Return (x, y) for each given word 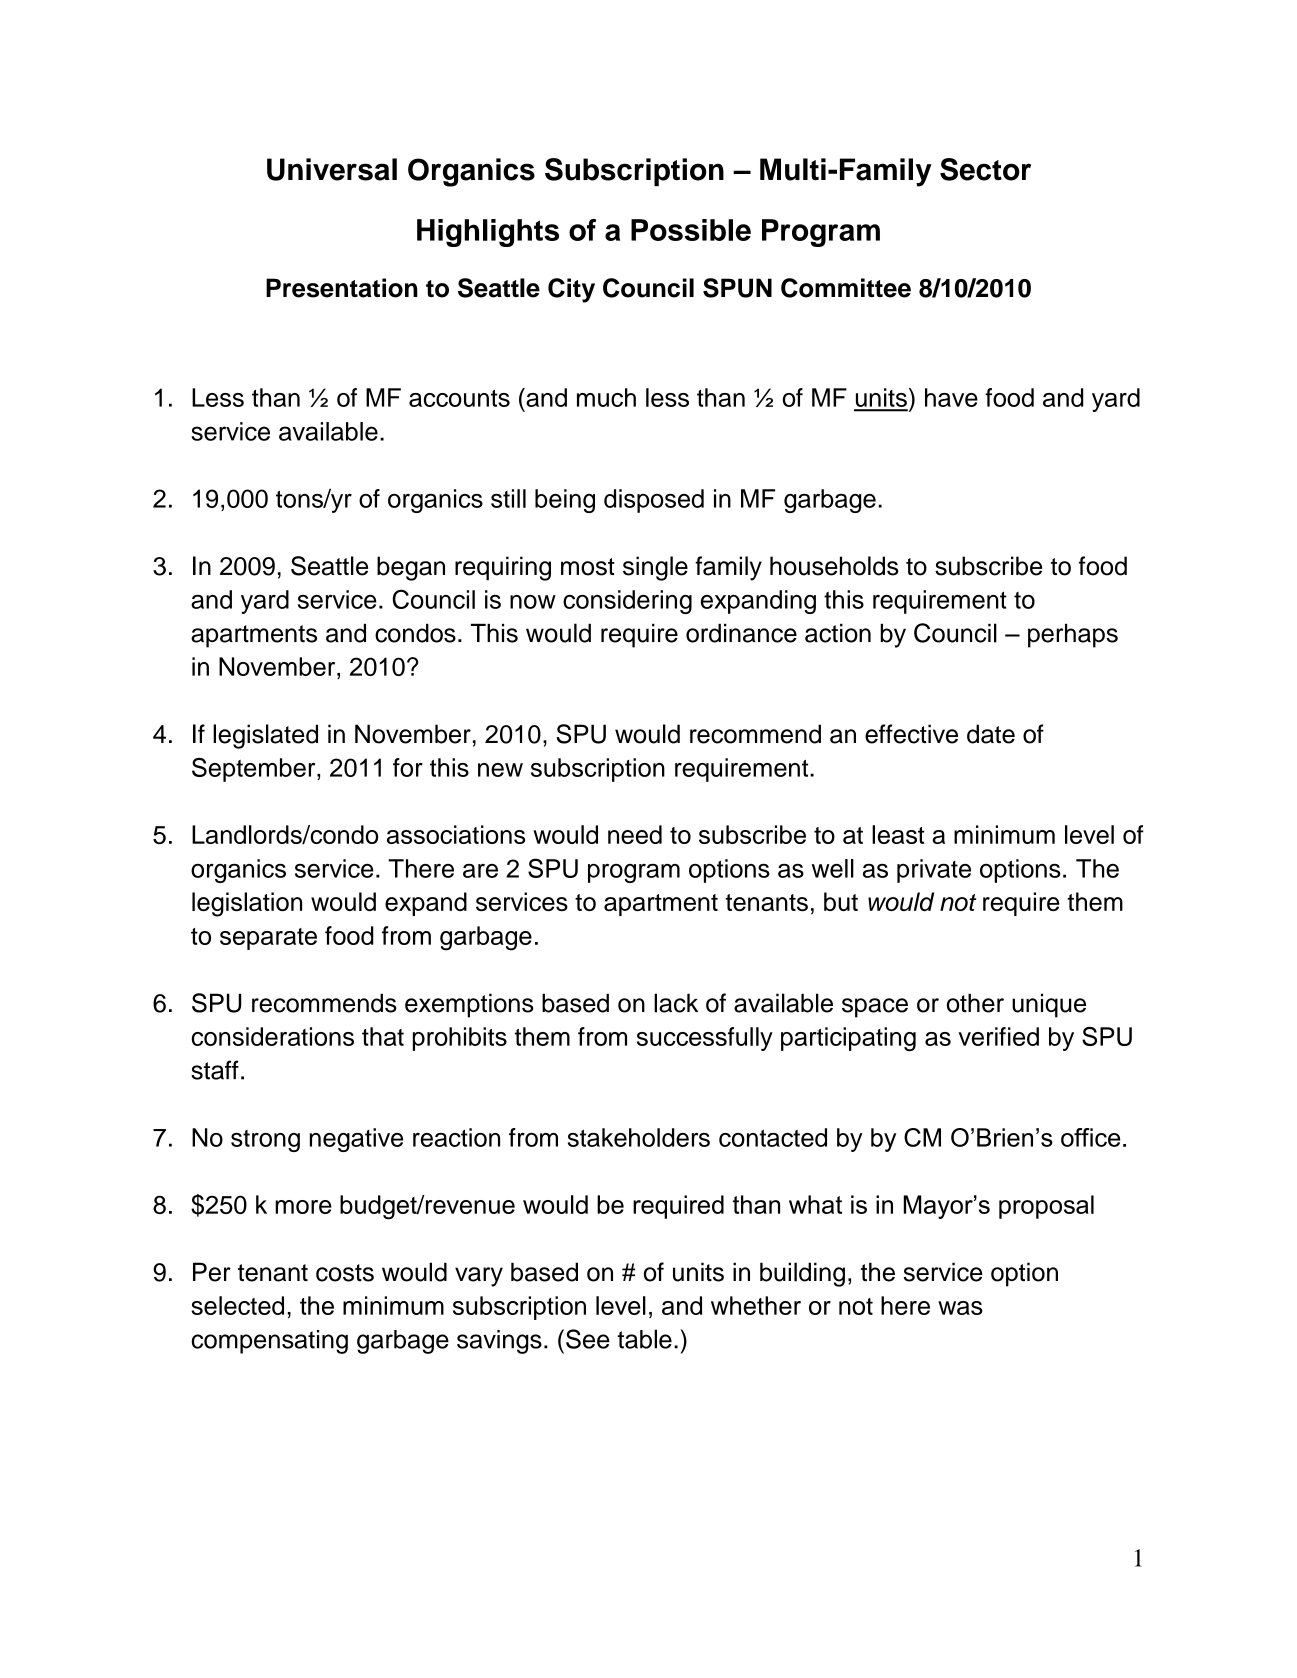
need (635, 834)
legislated (265, 736)
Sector (985, 169)
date (991, 734)
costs (345, 1273)
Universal (332, 169)
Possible (691, 230)
